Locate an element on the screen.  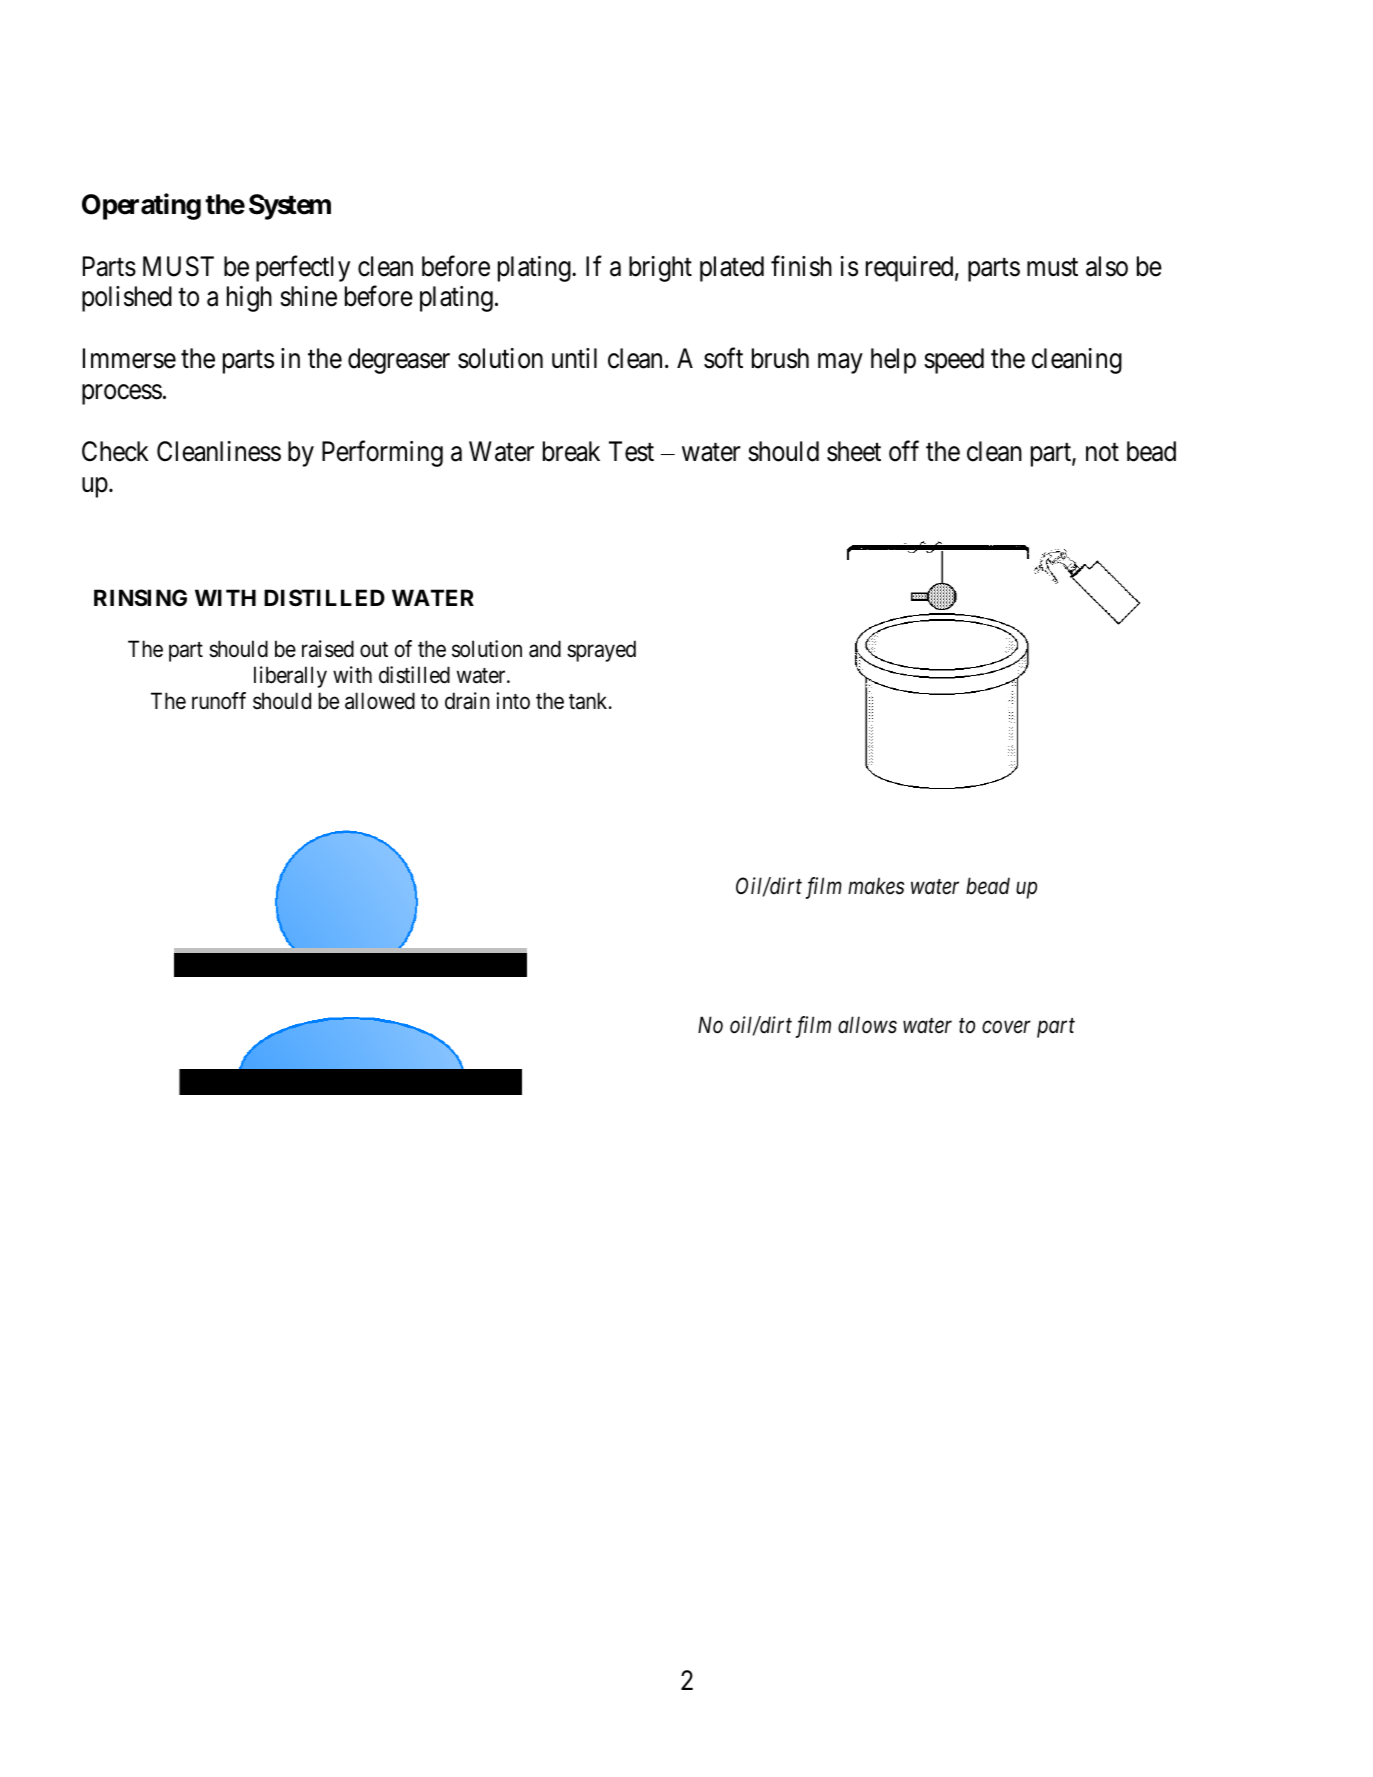
bright is located at coordinates (660, 269).
